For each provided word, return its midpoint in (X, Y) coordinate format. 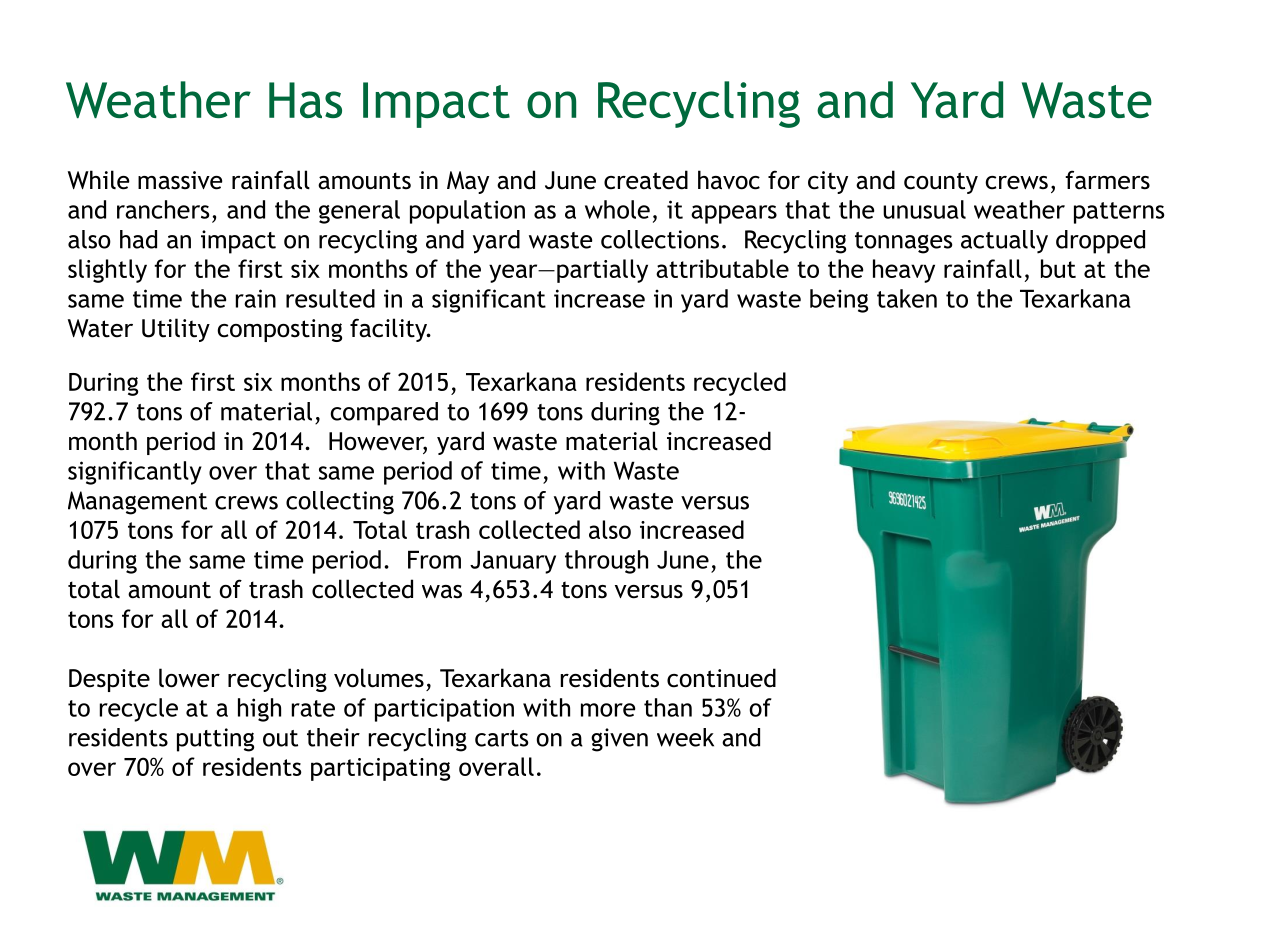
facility (390, 330)
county (941, 183)
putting (215, 740)
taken (907, 298)
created (646, 180)
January (513, 562)
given (619, 740)
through (606, 562)
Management (137, 503)
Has (305, 100)
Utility (176, 330)
